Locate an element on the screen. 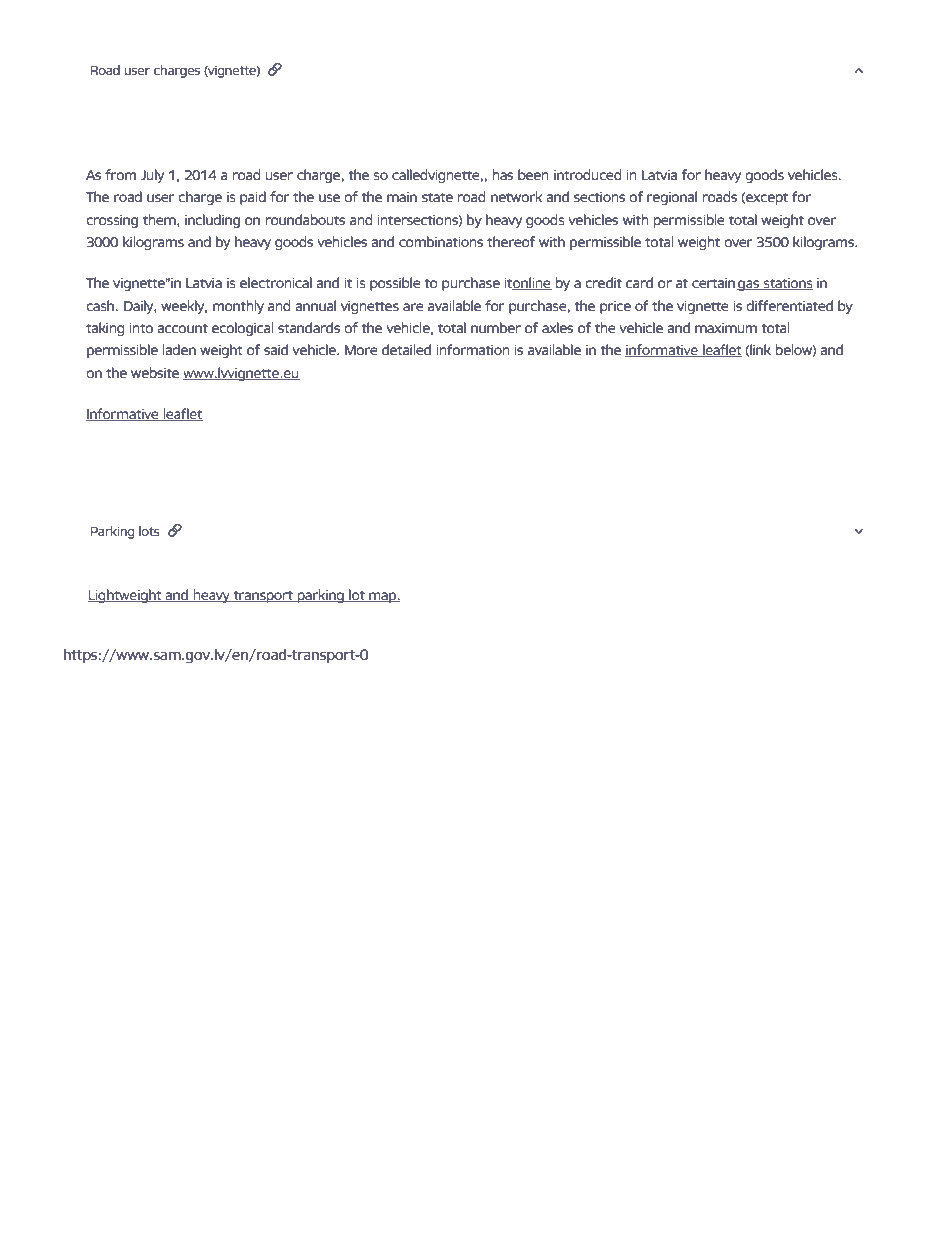  state is located at coordinates (437, 197).
